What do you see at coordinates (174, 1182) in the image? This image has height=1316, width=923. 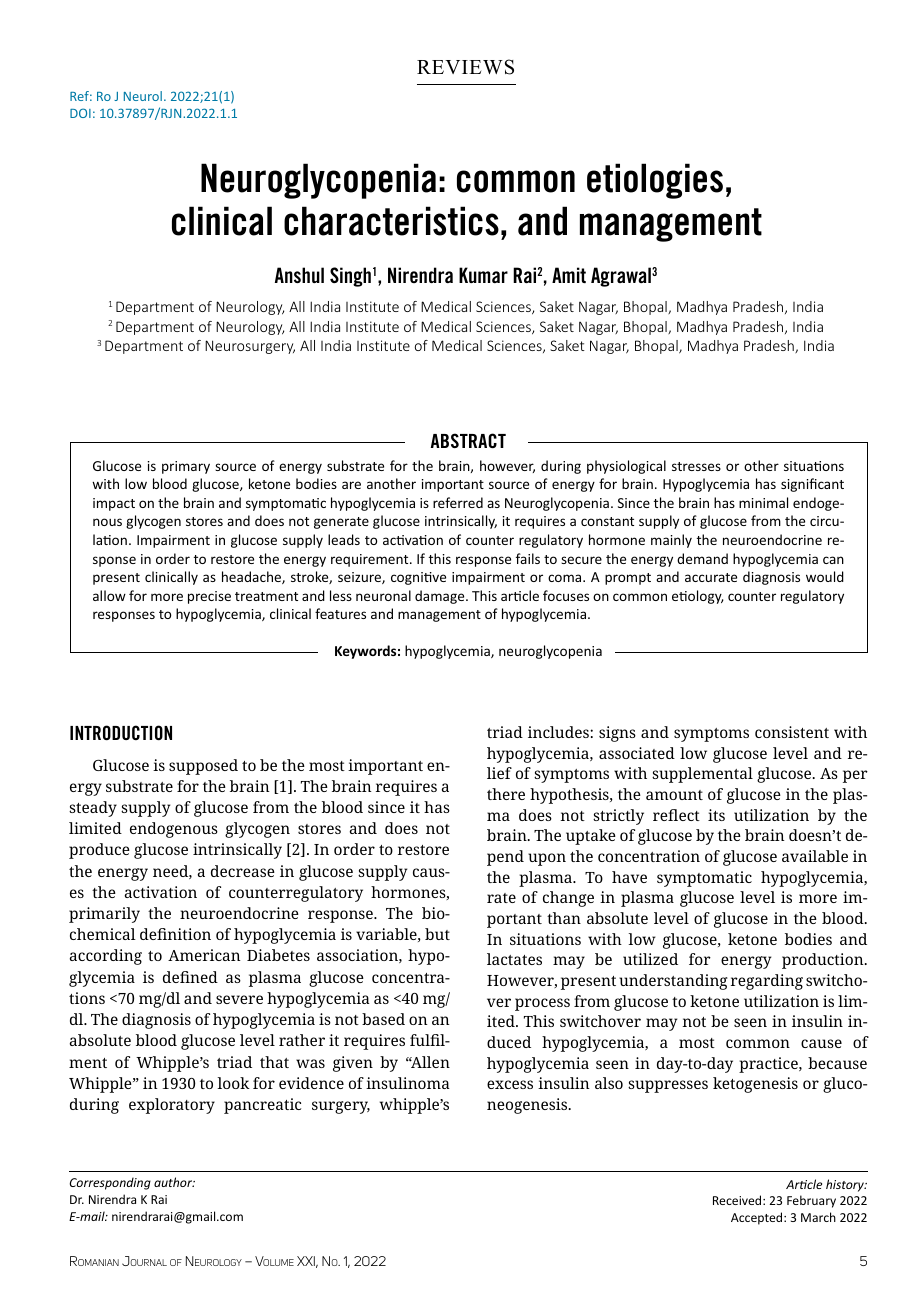 I see `author` at bounding box center [174, 1182].
